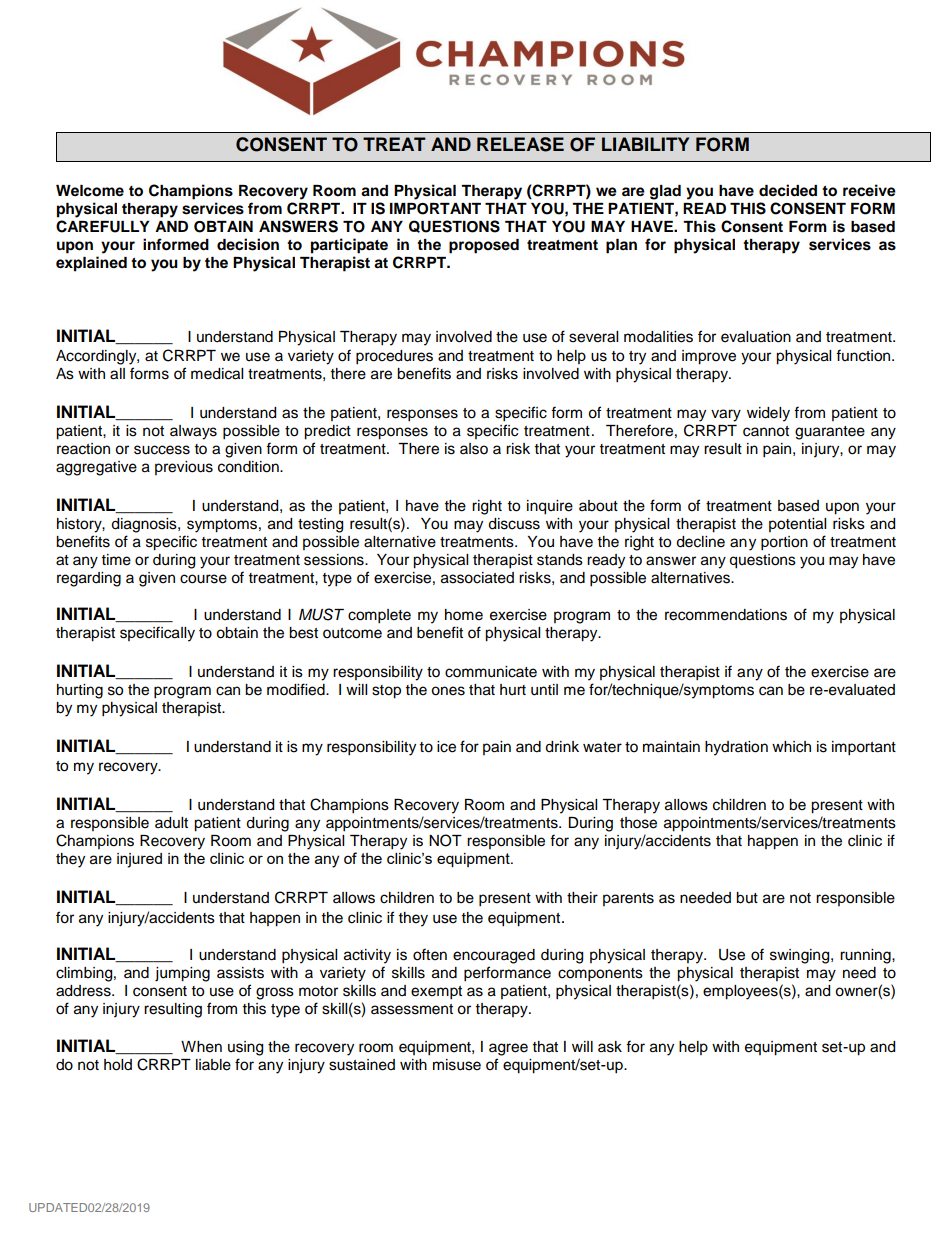 The image size is (952, 1233). What do you see at coordinates (520, 144) in the screenshot?
I see `RELEASE` at bounding box center [520, 144].
